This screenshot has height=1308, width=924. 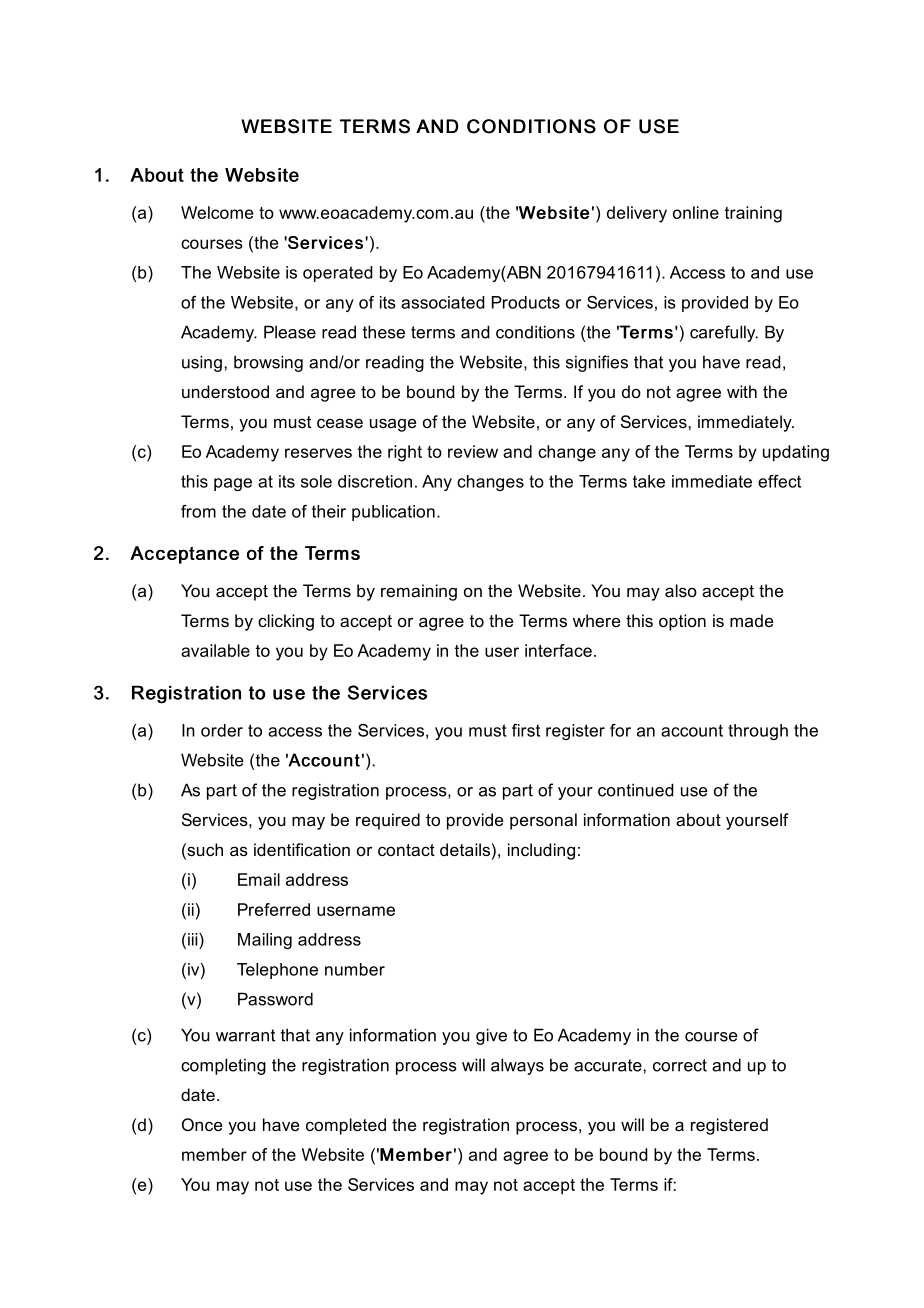 What do you see at coordinates (543, 821) in the screenshot?
I see `personal` at bounding box center [543, 821].
